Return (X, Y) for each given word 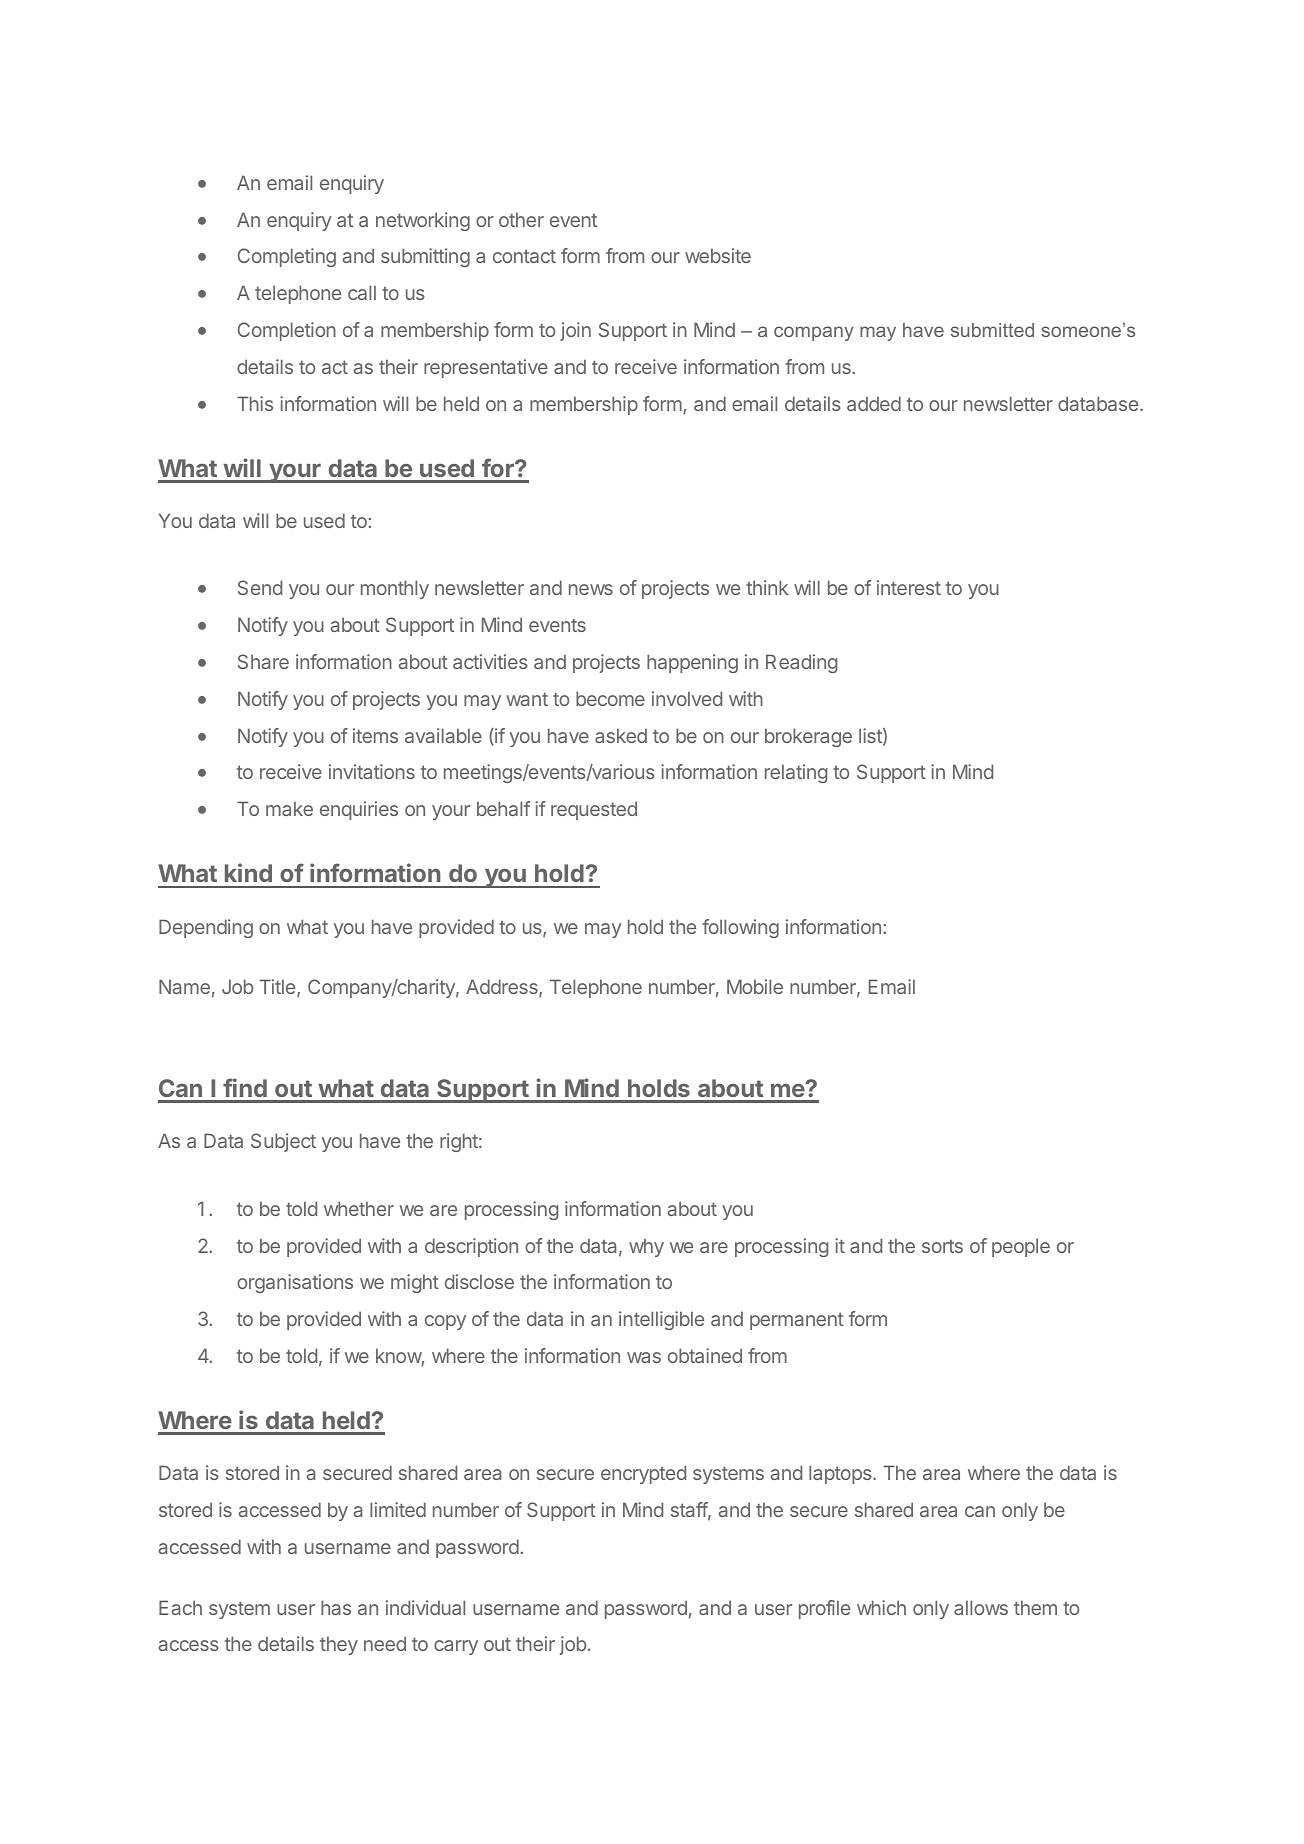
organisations (295, 1283)
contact (524, 256)
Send (260, 587)
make (289, 808)
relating (796, 773)
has (336, 1607)
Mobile (755, 986)
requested (594, 810)
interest (909, 587)
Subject (283, 1142)
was (644, 1357)
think (767, 587)
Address (503, 988)
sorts (942, 1246)
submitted (992, 330)
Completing (287, 257)
